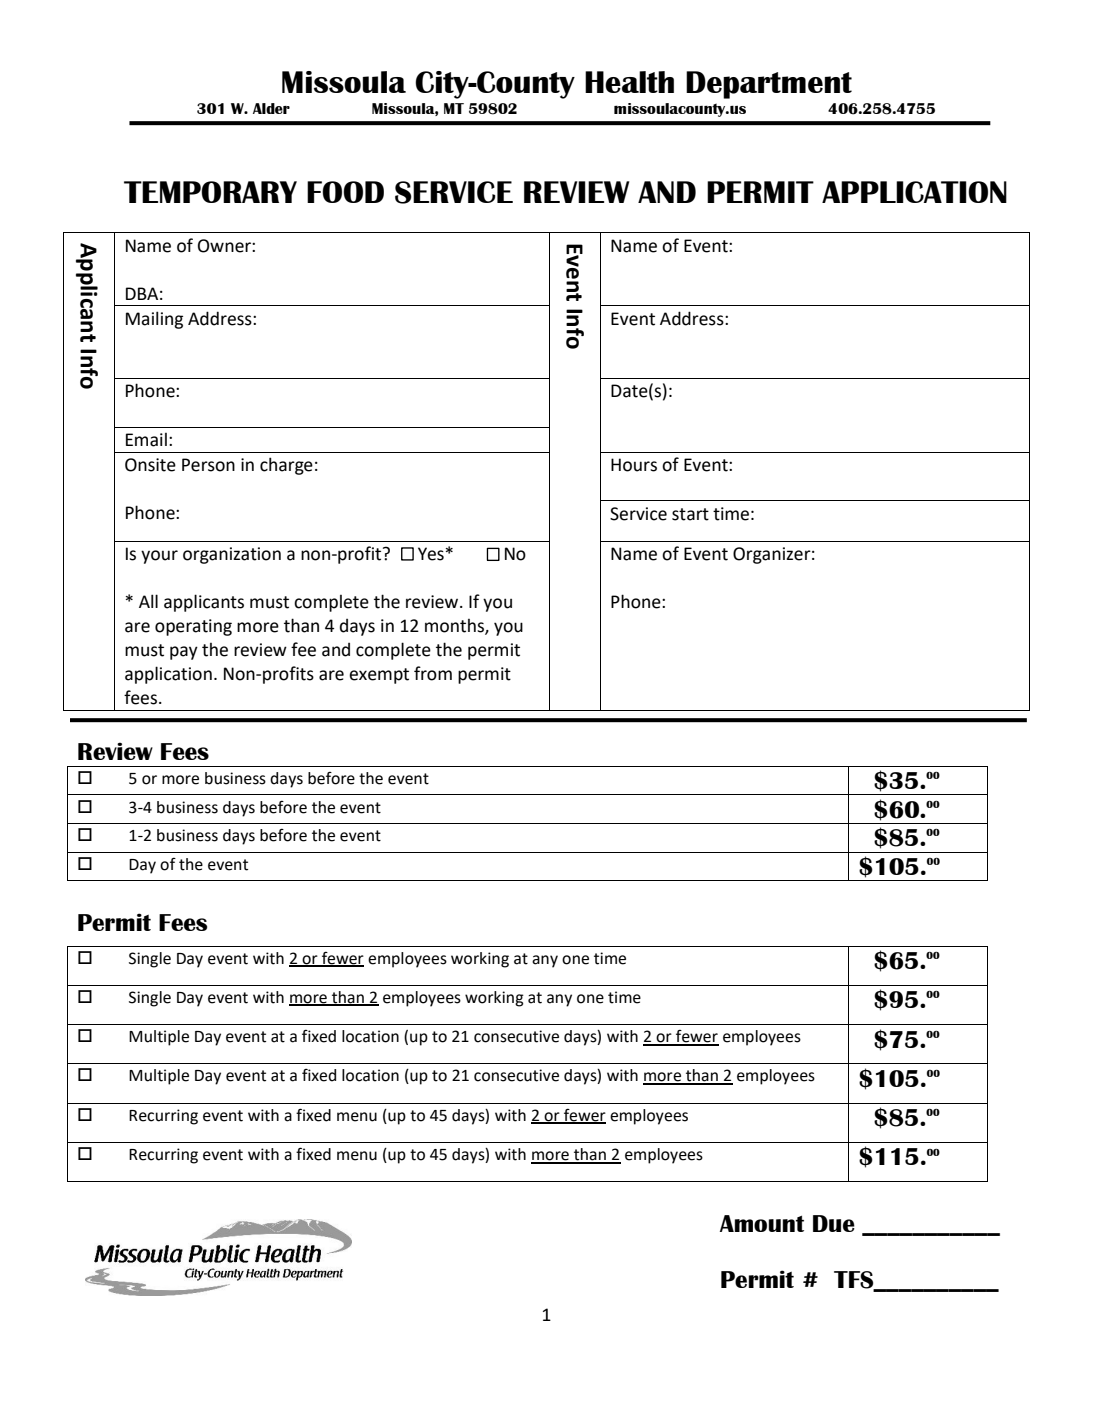 Image resolution: width=1093 pixels, height=1414 pixels. I want to click on exempt, so click(379, 676).
